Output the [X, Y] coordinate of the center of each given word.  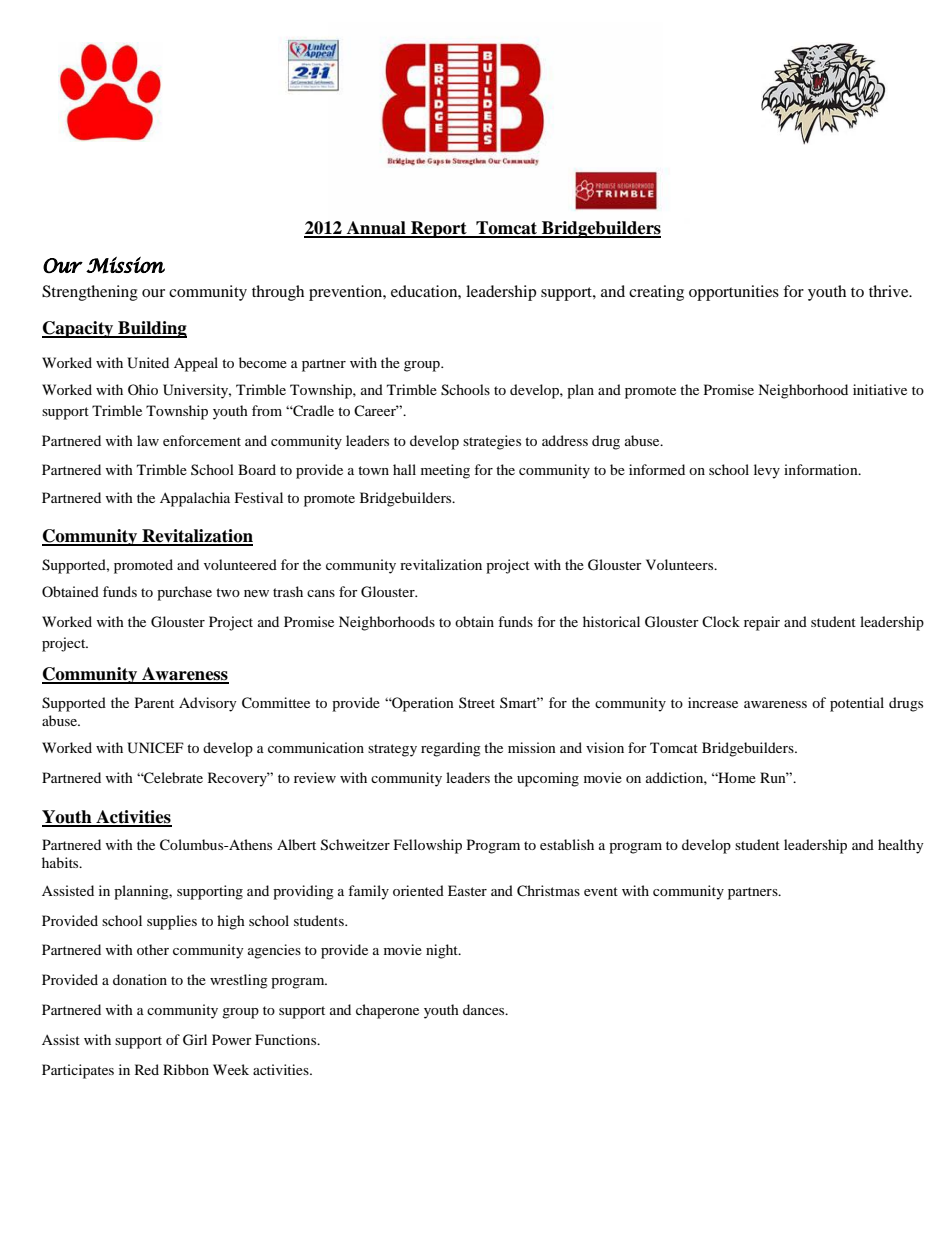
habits [61, 862]
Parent [154, 702]
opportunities [734, 293]
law [148, 440]
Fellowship [428, 846]
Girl [195, 1040]
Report [439, 229]
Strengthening [90, 293]
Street [477, 702]
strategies [492, 442]
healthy [901, 846]
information [822, 469]
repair [762, 623]
